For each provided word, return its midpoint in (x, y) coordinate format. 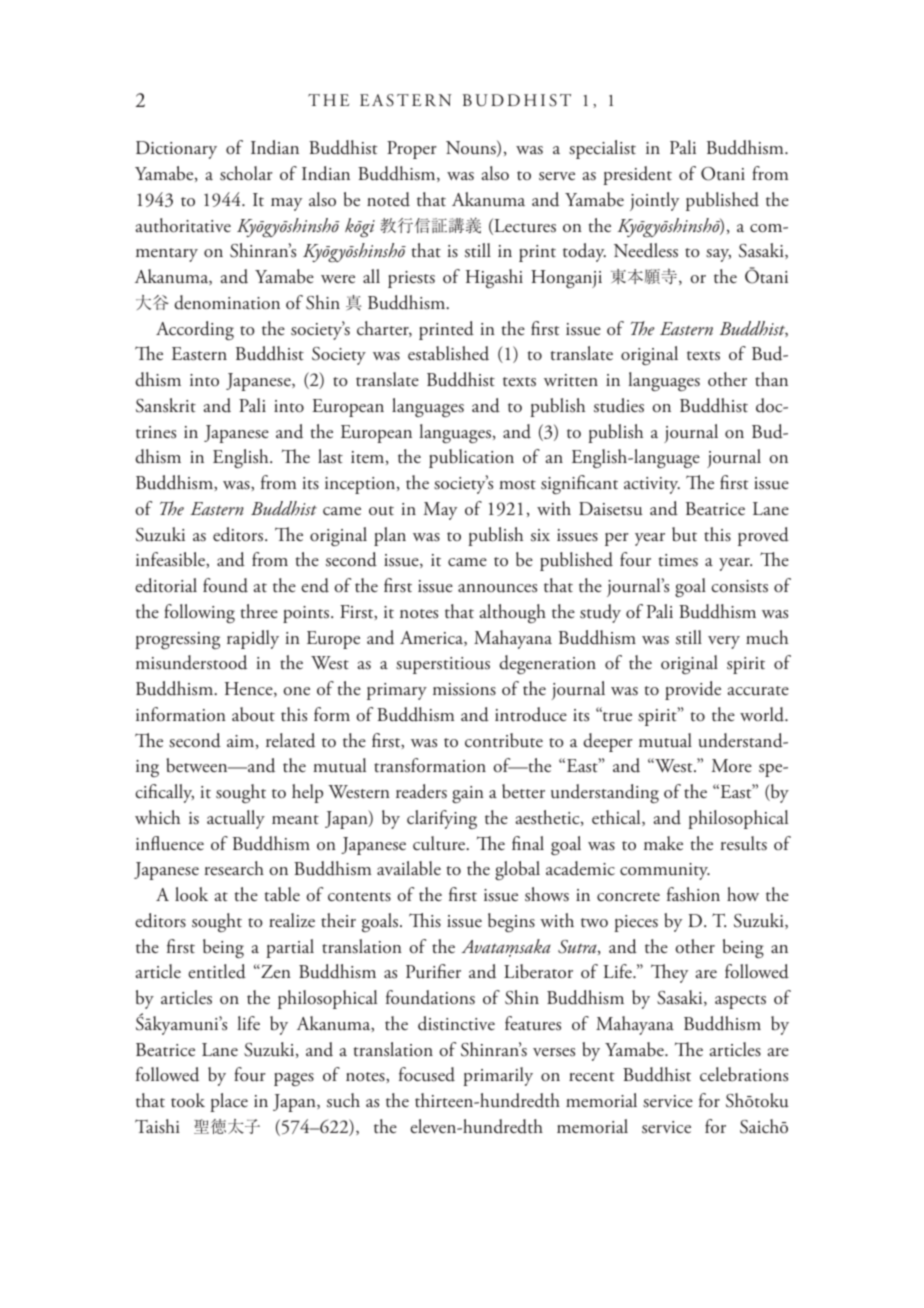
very (724, 642)
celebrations (744, 1074)
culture (440, 843)
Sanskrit (166, 405)
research (234, 868)
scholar (246, 173)
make (663, 843)
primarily (498, 1076)
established (448, 353)
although (512, 613)
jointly (654, 201)
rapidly (253, 639)
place (229, 1102)
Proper (412, 150)
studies (619, 405)
